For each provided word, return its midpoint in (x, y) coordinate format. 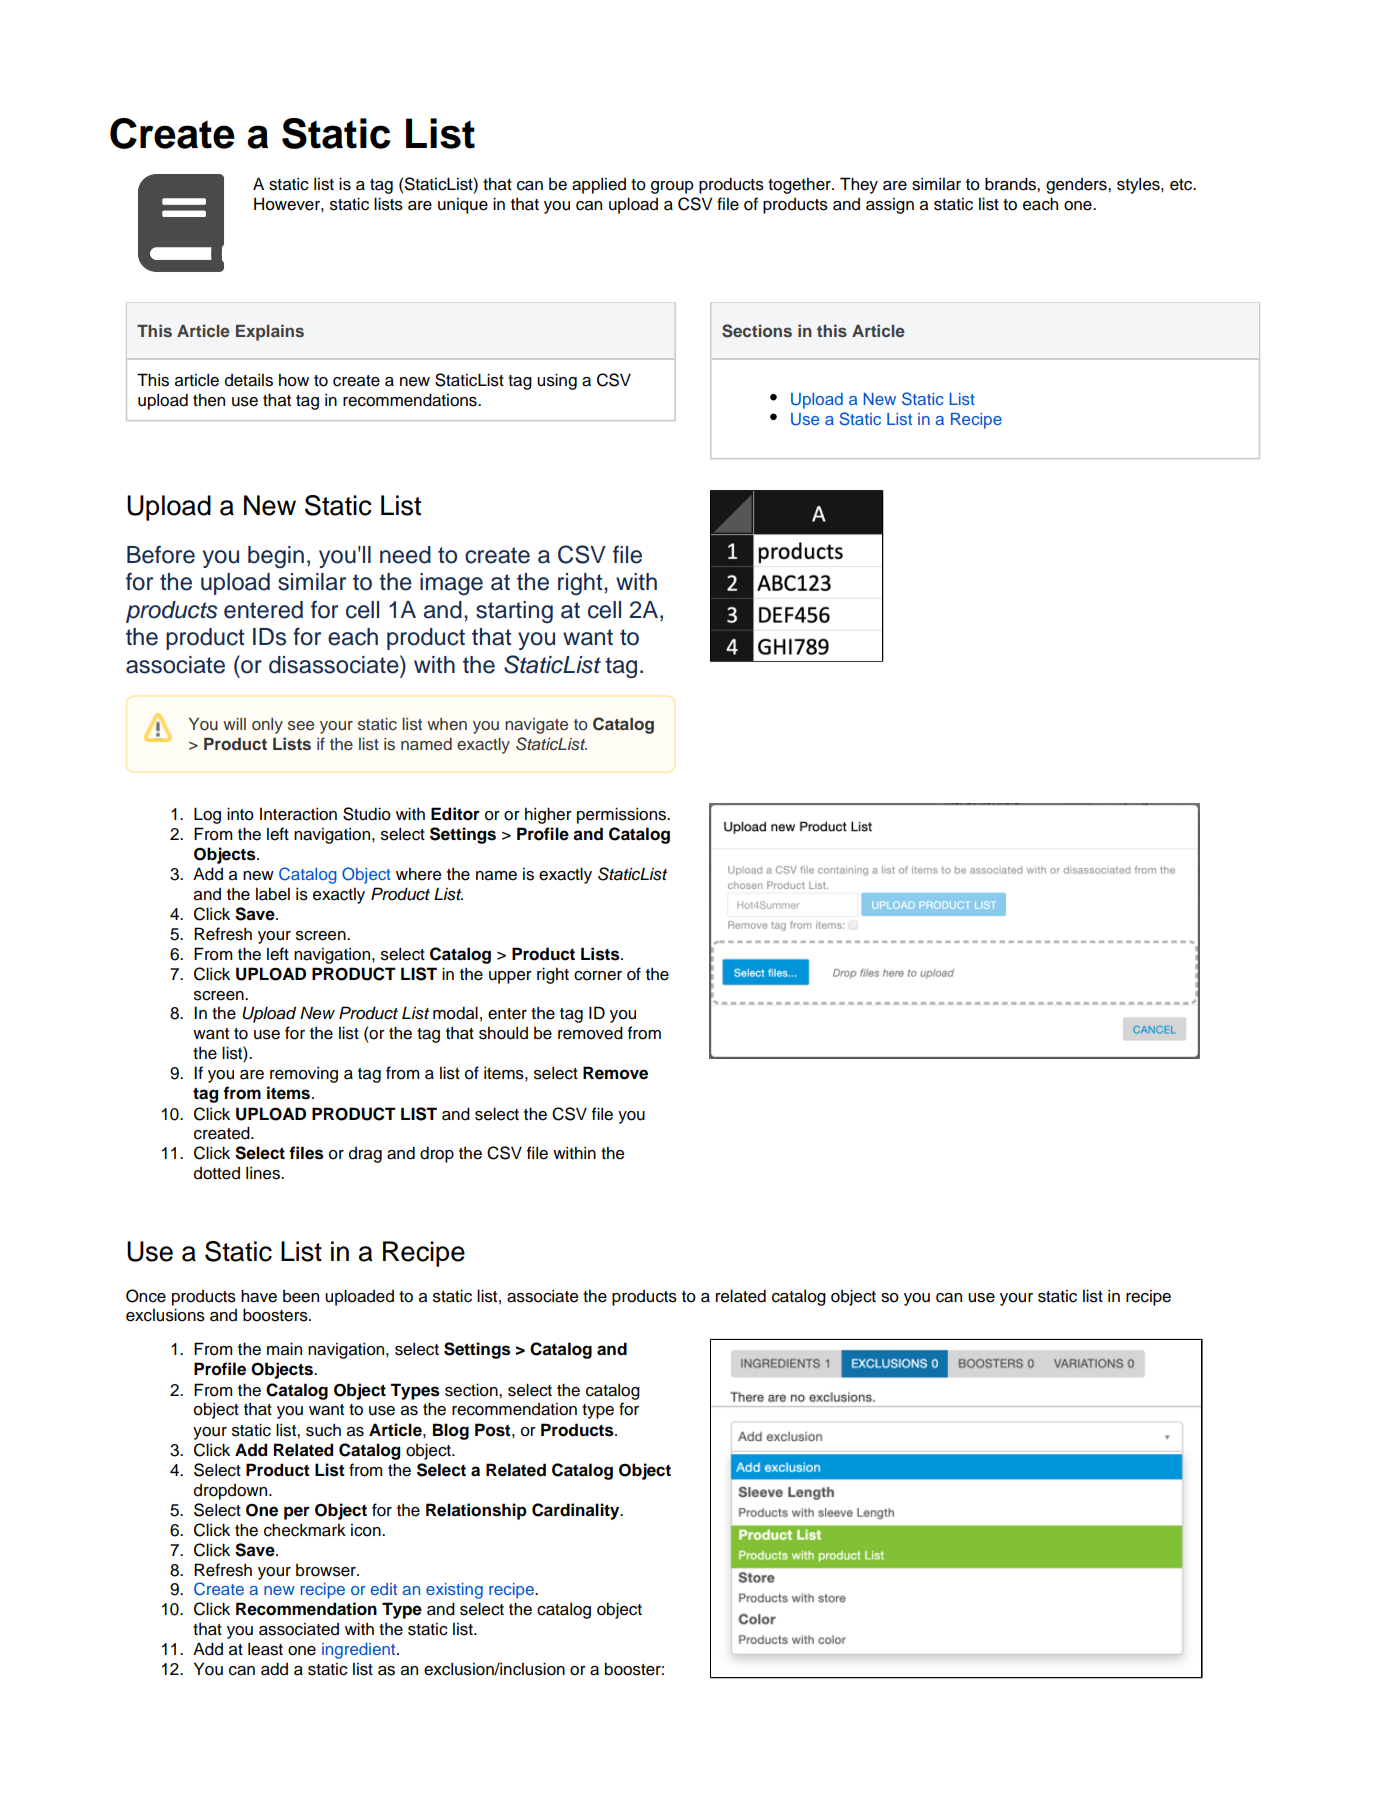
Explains (270, 332)
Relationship (476, 1511)
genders (1077, 186)
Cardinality (577, 1511)
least (265, 1649)
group (672, 187)
